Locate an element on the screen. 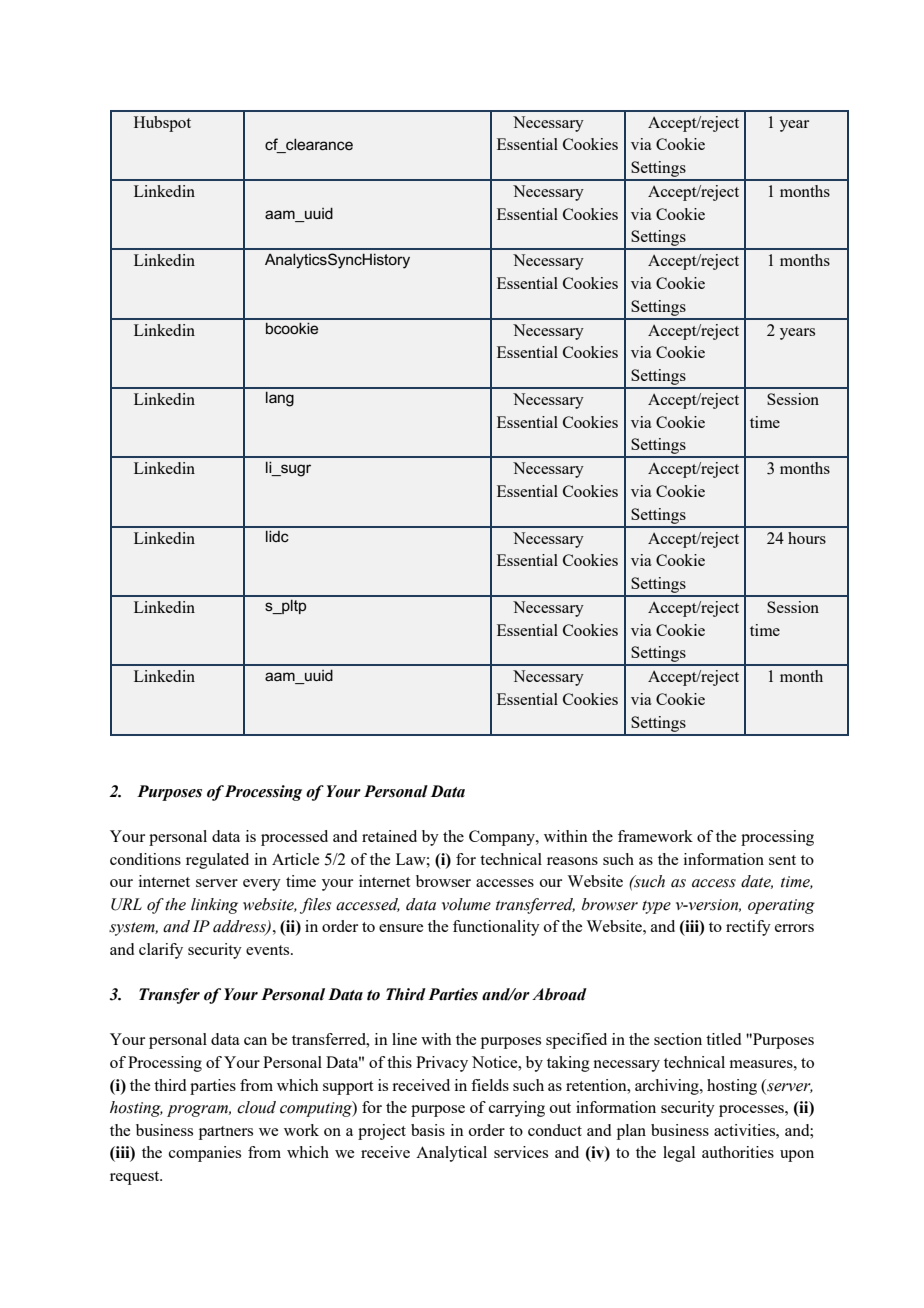 The width and height of the screenshot is (924, 1308). reasons is located at coordinates (572, 861).
